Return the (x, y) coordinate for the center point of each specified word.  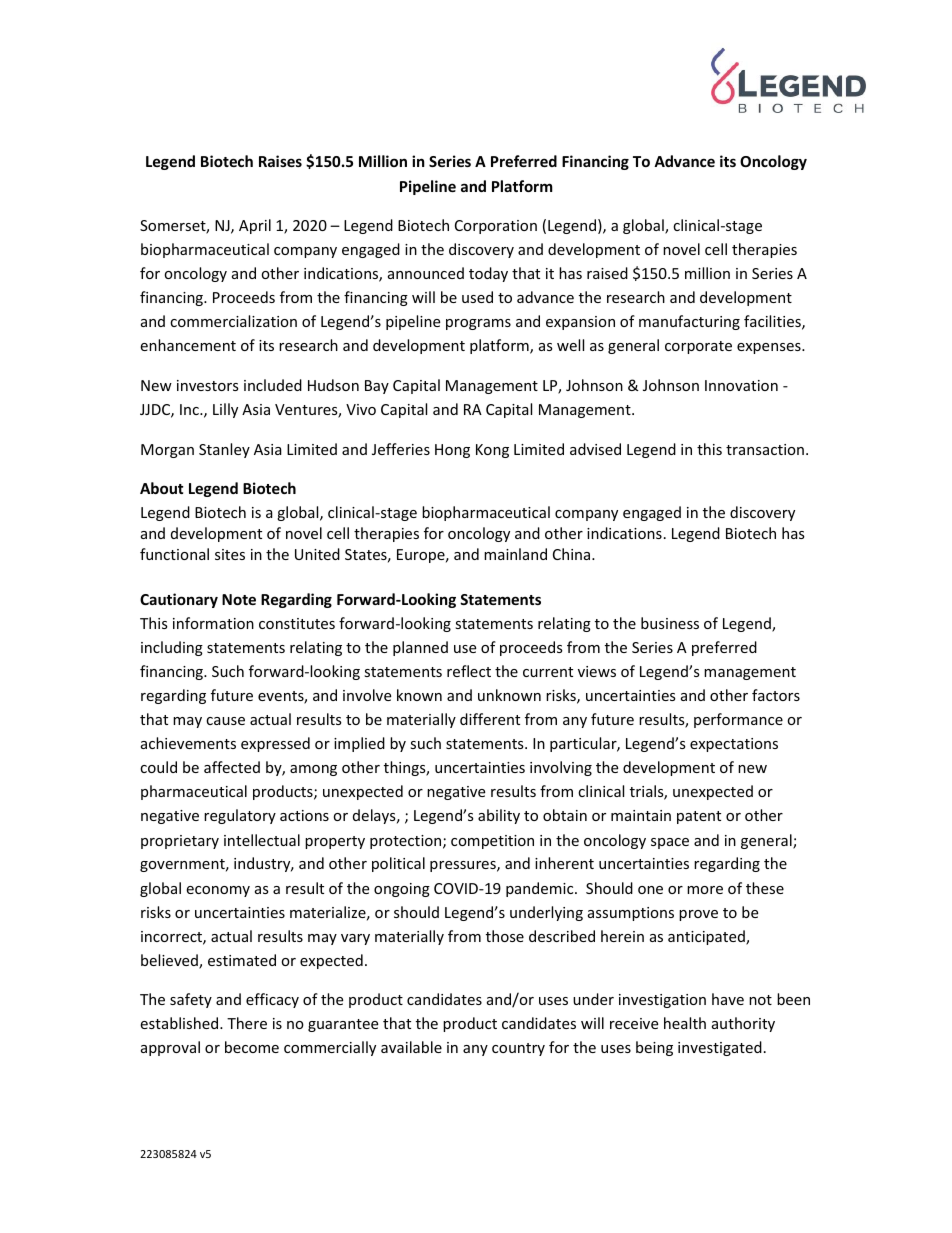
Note (239, 599)
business (670, 623)
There (247, 1023)
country (518, 1049)
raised (607, 273)
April (255, 226)
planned (420, 648)
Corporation (496, 227)
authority (743, 1024)
